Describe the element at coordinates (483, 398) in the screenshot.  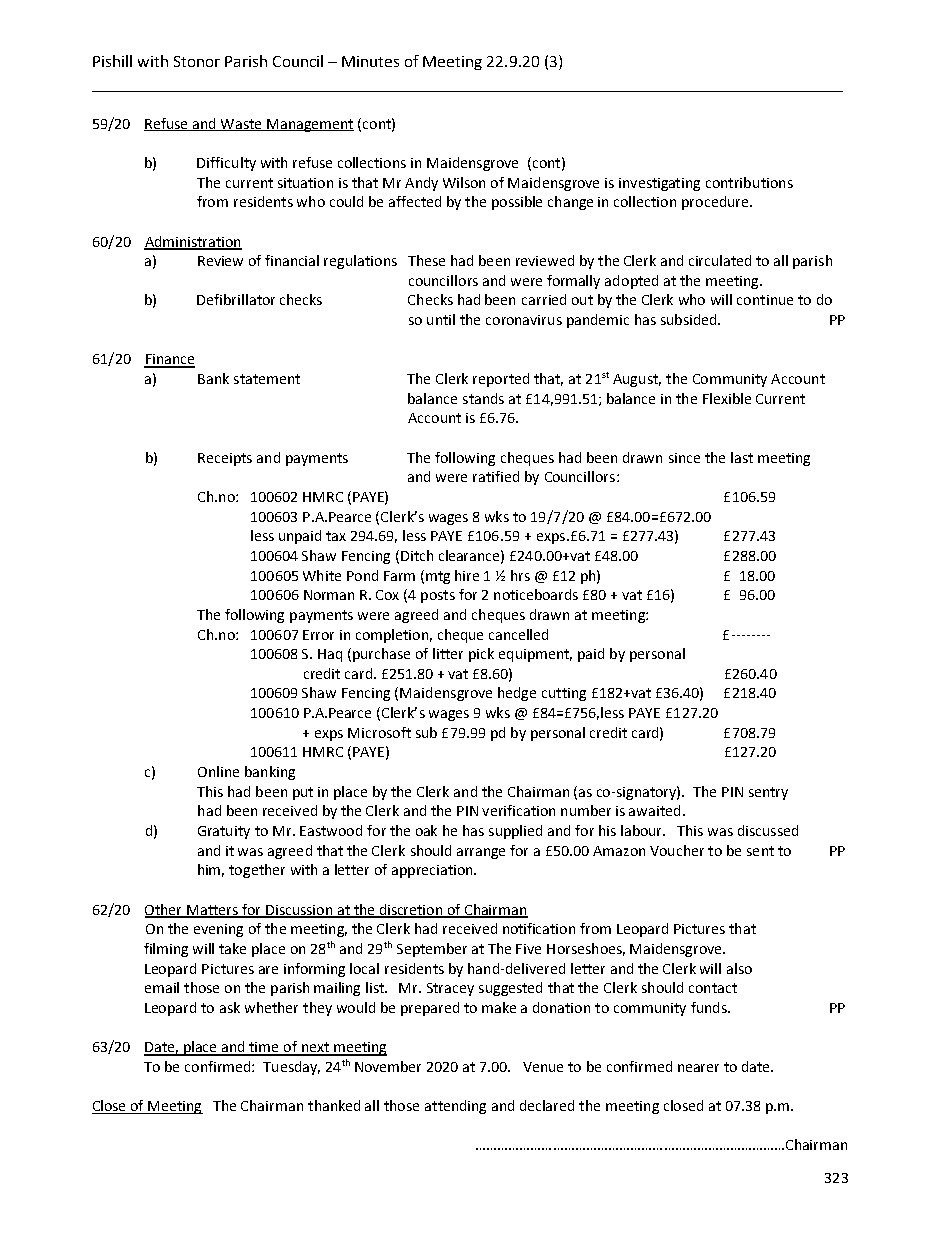
I see `stands` at that location.
